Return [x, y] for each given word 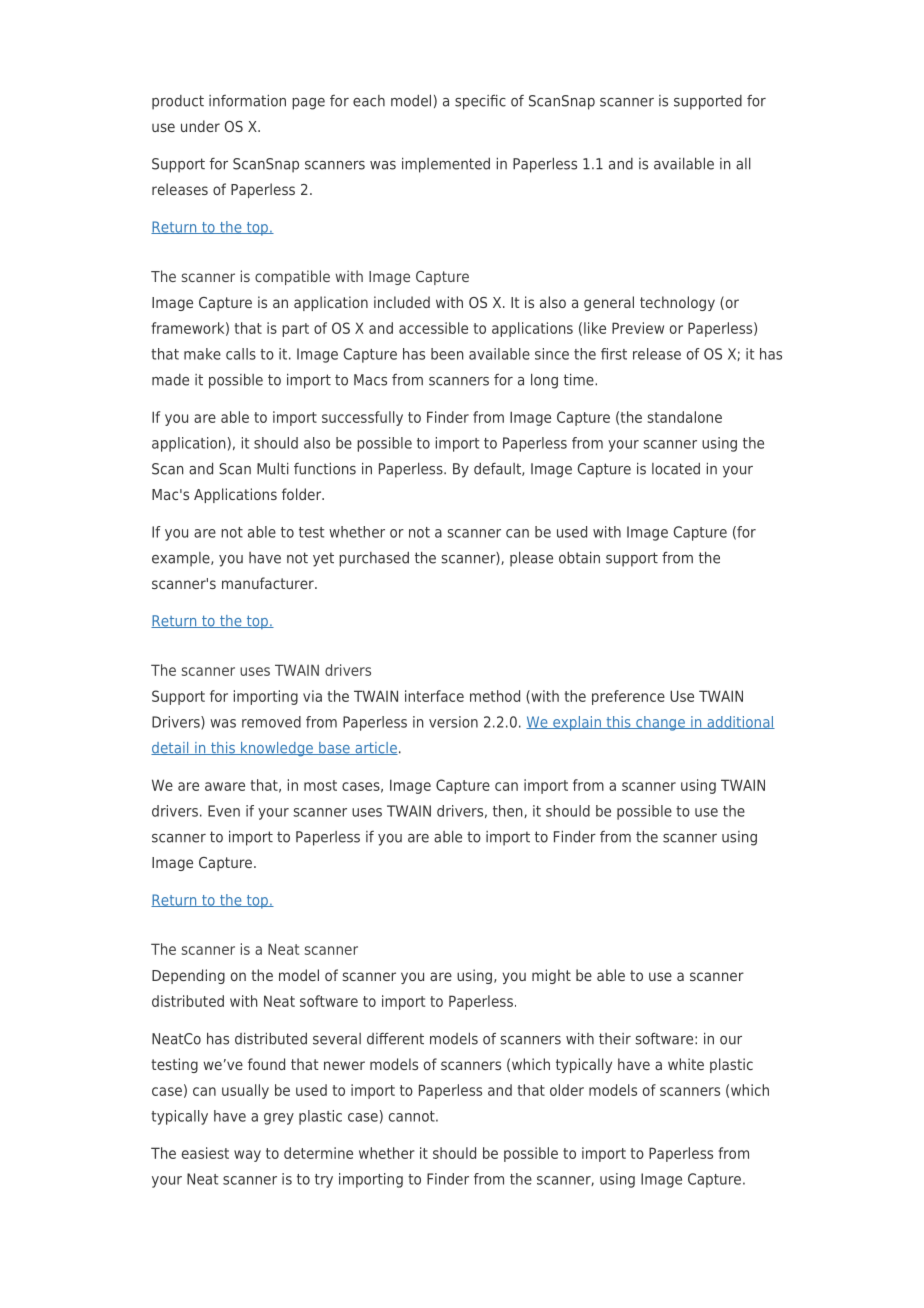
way [247, 1156]
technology [677, 303]
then [509, 811]
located [676, 469]
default [498, 469]
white [686, 1064]
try [324, 1181]
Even [224, 811]
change [660, 723]
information [247, 100]
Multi [273, 468]
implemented [446, 165]
